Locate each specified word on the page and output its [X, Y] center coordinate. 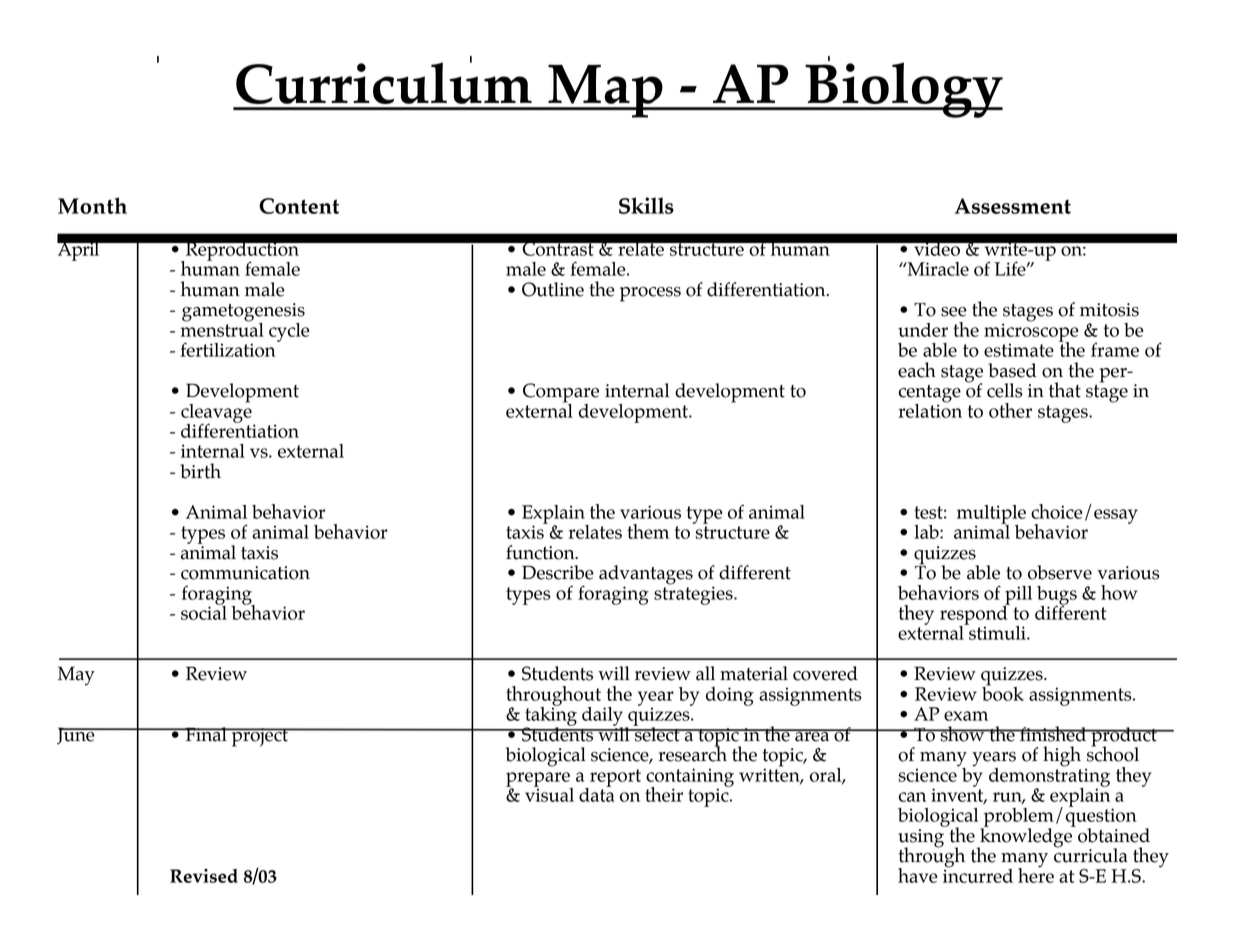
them [648, 531]
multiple [991, 515]
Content [299, 206]
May [76, 676]
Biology [903, 89]
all [705, 673]
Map [605, 91]
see [954, 312]
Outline [553, 289]
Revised [204, 876]
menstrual [222, 328]
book [1003, 692]
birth [200, 471]
